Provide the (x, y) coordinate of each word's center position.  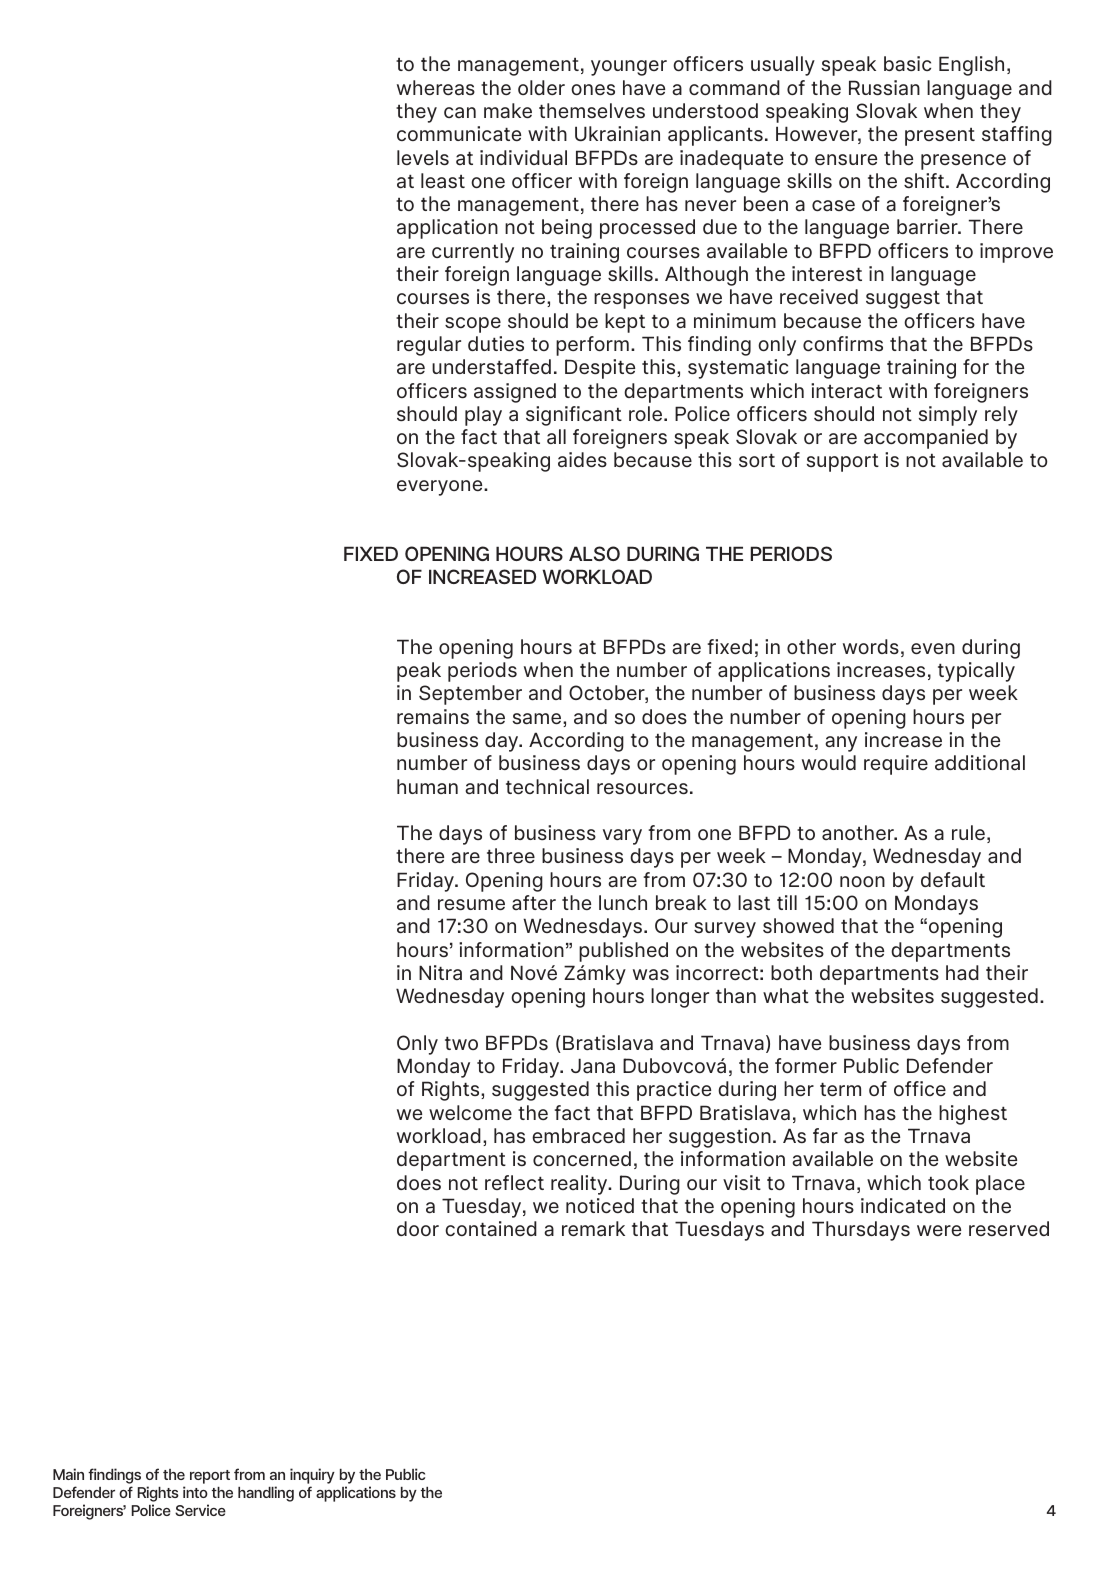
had (962, 972)
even (933, 648)
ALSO (594, 553)
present (940, 137)
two (461, 1043)
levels (423, 157)
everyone (441, 488)
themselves (592, 110)
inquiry (312, 1476)
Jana (593, 1065)
